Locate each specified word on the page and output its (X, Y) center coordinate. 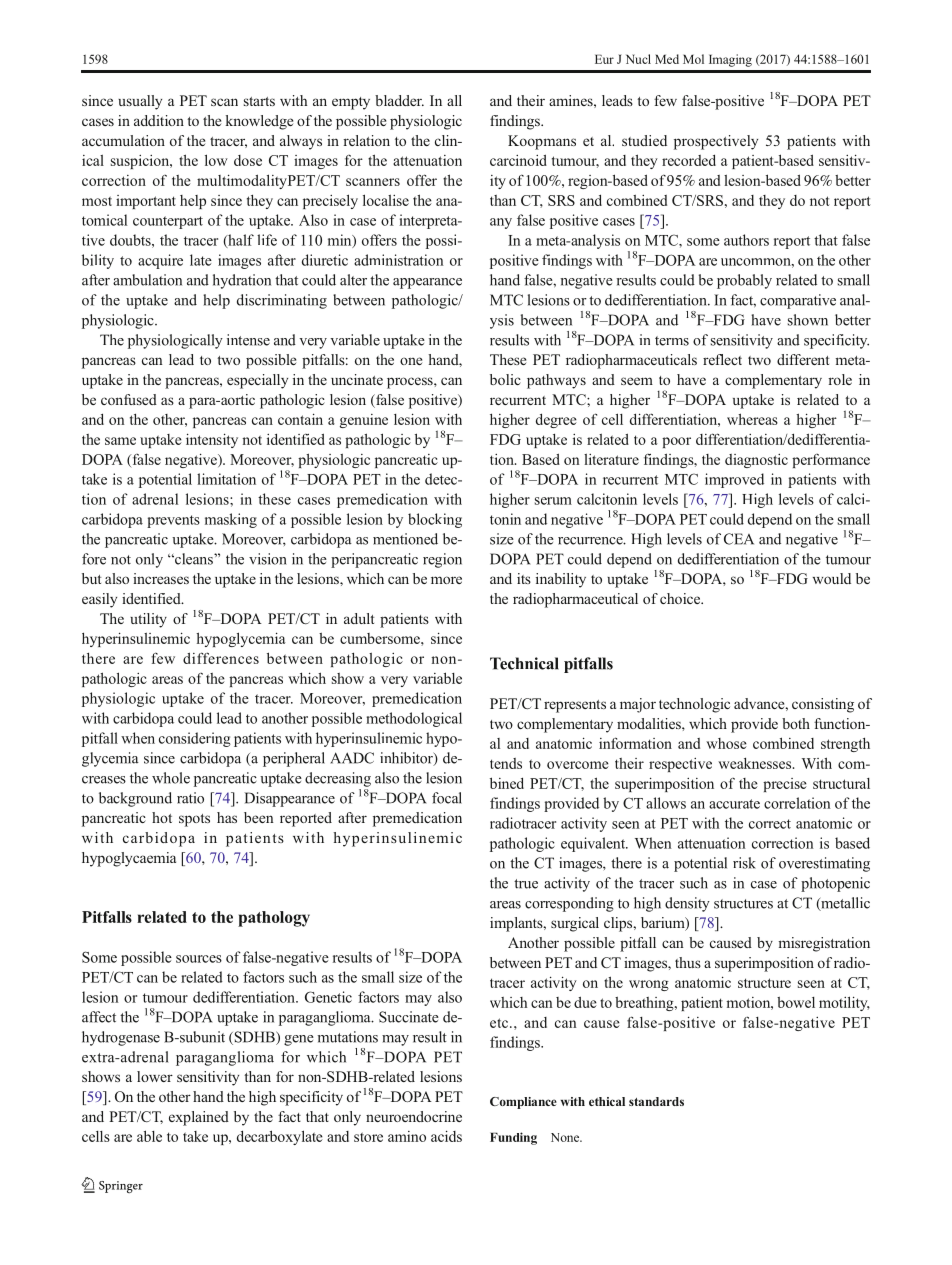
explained (199, 1118)
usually (140, 102)
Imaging (730, 60)
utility (148, 620)
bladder (399, 100)
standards (656, 1101)
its (524, 578)
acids (446, 1136)
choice (681, 598)
